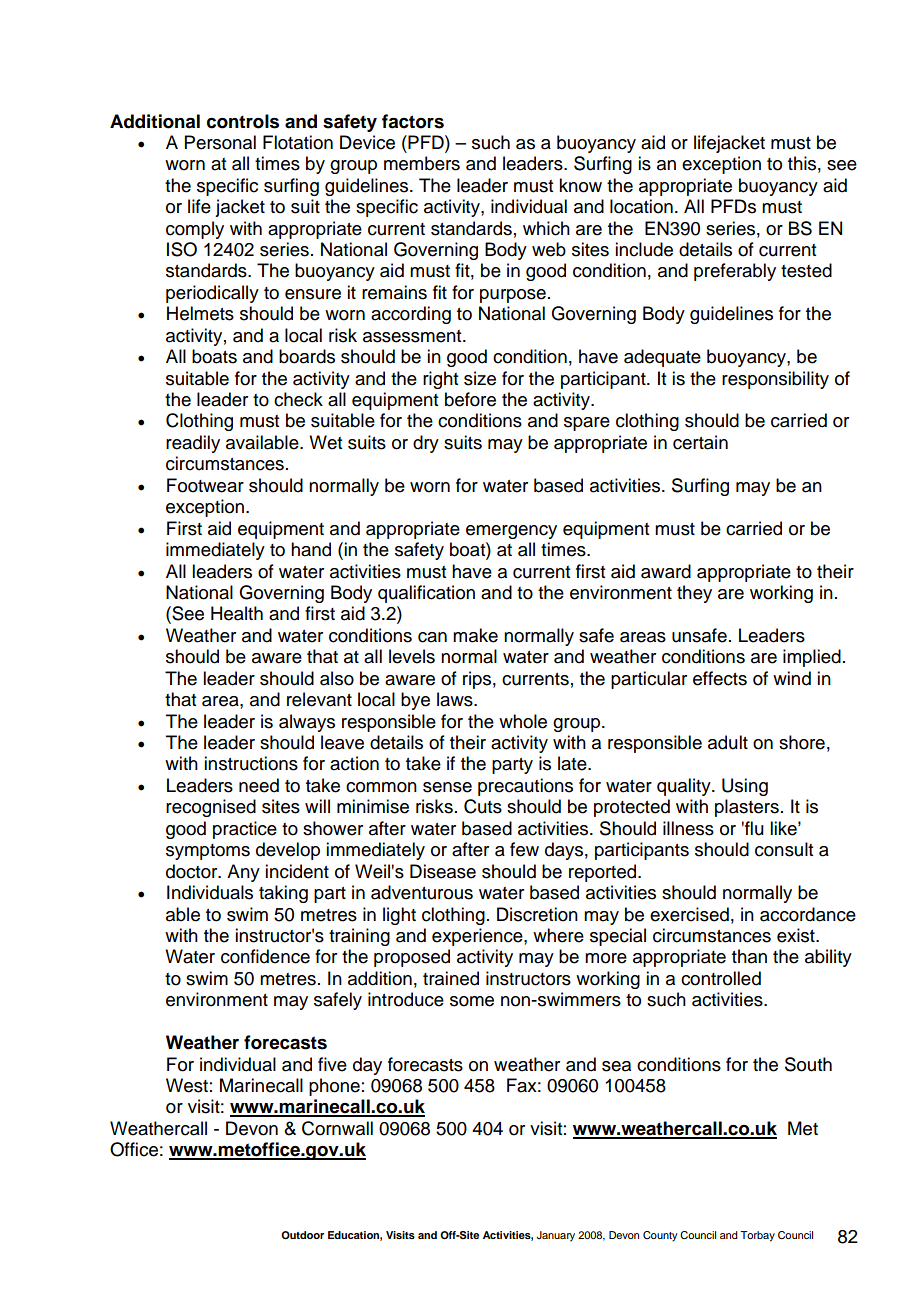 The width and height of the screenshot is (924, 1308). What do you see at coordinates (556, 1236) in the screenshot?
I see `January` at bounding box center [556, 1236].
